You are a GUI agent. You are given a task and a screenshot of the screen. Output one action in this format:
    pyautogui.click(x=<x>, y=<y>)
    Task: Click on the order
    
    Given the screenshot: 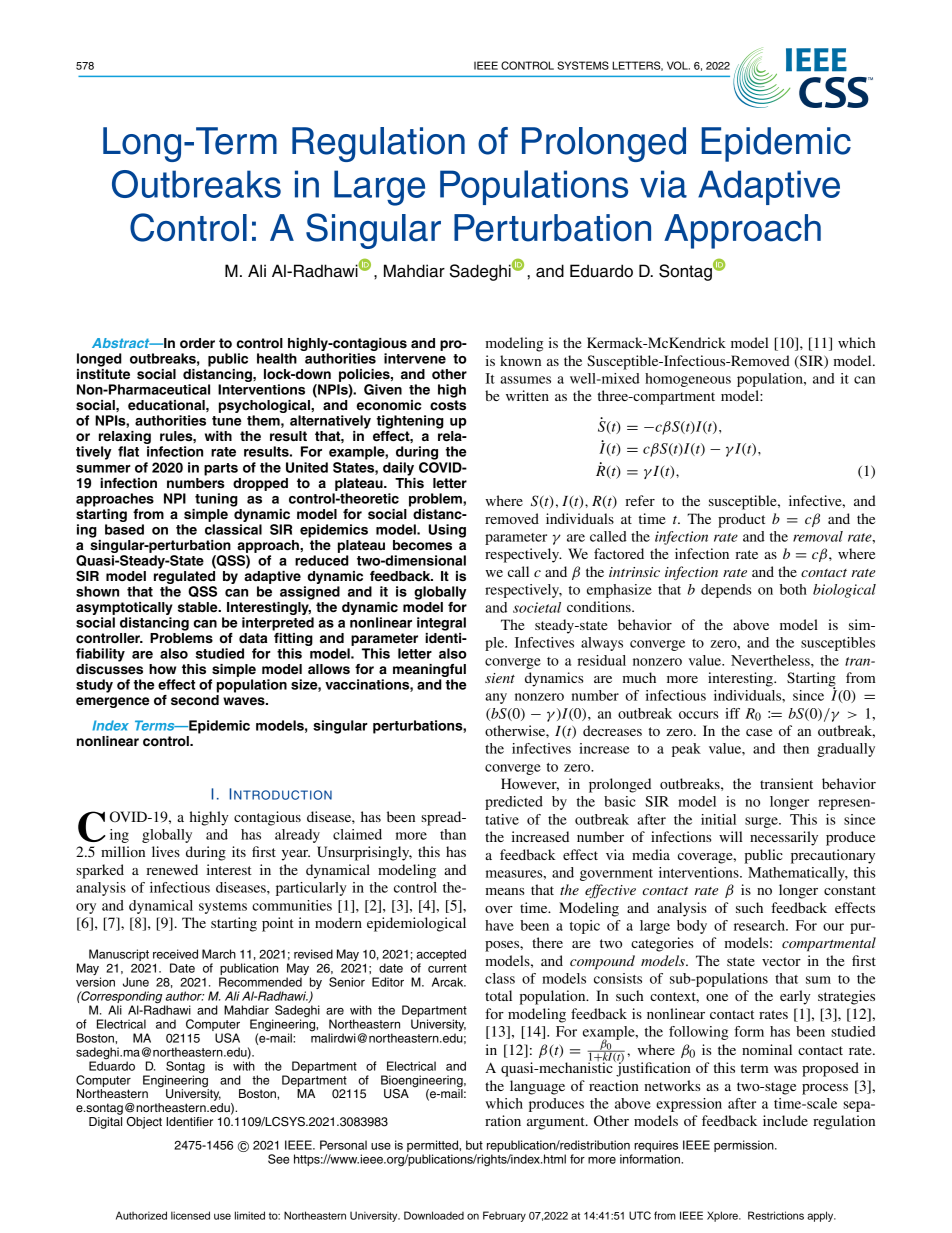 What is the action you would take?
    pyautogui.click(x=197, y=343)
